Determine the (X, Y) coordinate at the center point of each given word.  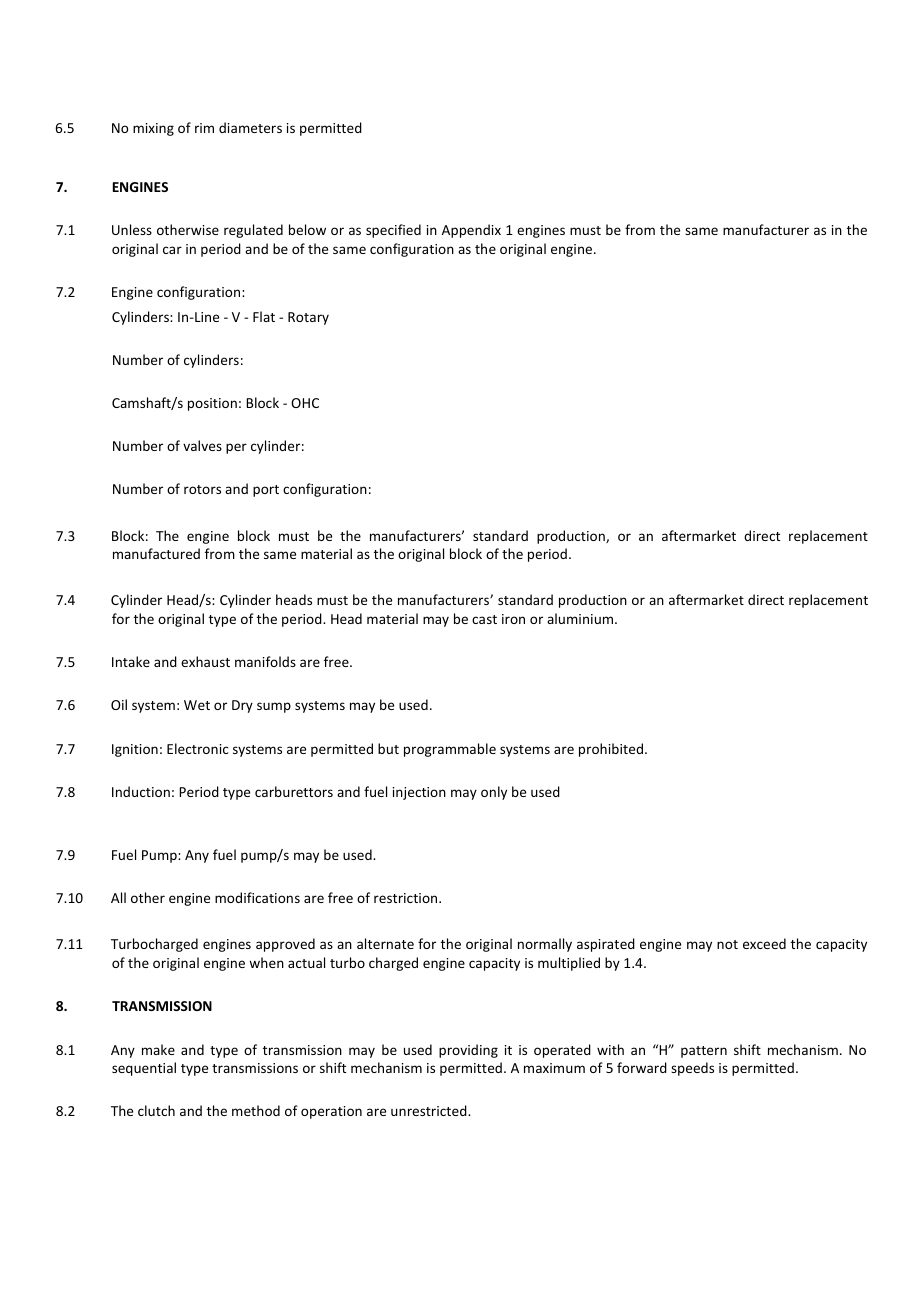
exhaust (205, 661)
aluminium (581, 618)
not (727, 944)
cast (484, 619)
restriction (407, 898)
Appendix (471, 231)
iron (513, 619)
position (212, 404)
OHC (305, 403)
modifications (257, 897)
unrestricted (430, 1110)
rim (204, 128)
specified (393, 231)
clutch (156, 1110)
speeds (692, 1069)
